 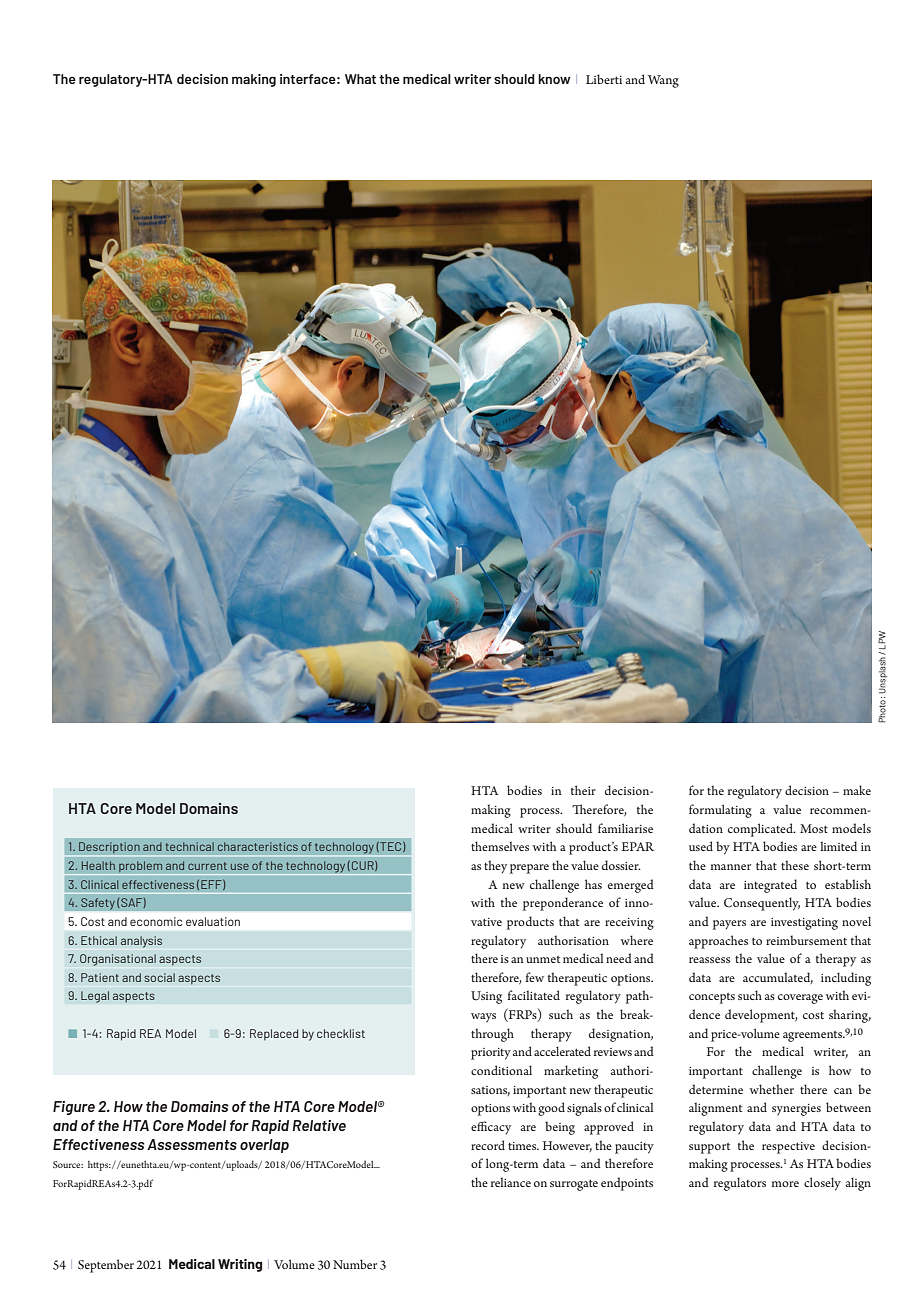 What do you see at coordinates (190, 846) in the screenshot?
I see `technical` at bounding box center [190, 846].
